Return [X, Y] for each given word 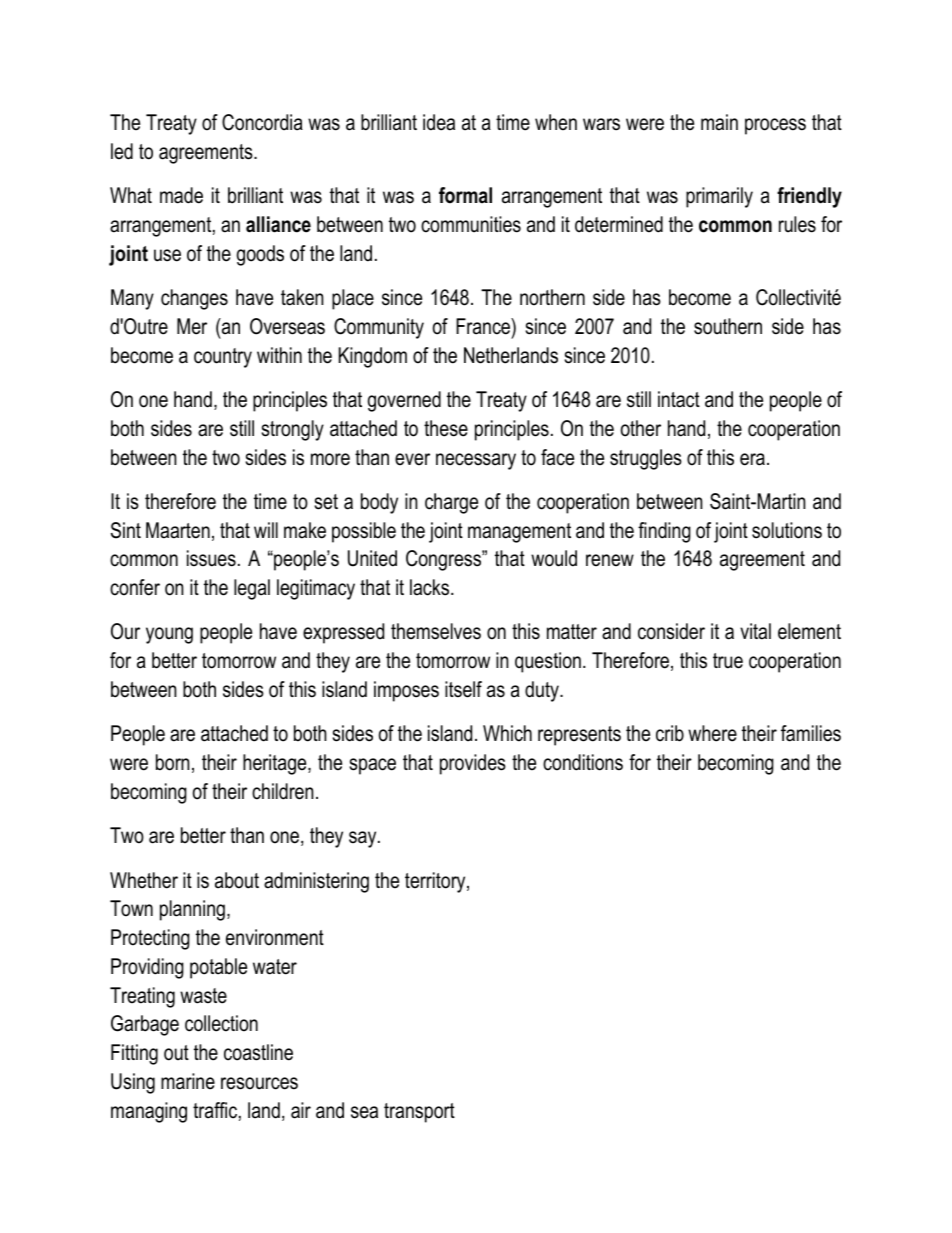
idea [439, 122]
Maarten [178, 530]
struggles [646, 459]
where [712, 733]
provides [473, 764]
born [173, 762]
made [181, 195]
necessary [476, 461]
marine [188, 1081]
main [719, 122]
